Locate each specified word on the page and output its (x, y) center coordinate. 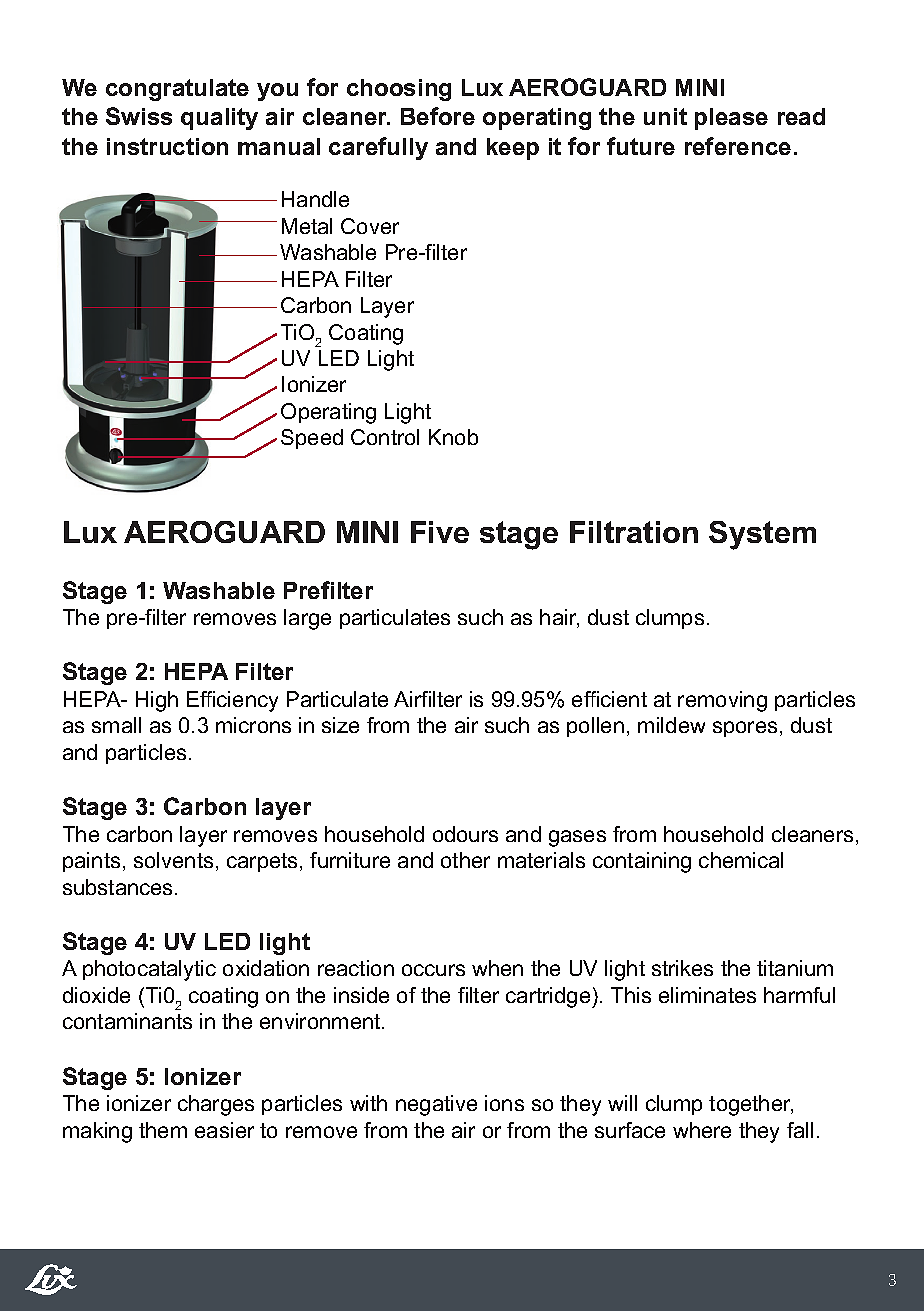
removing (722, 701)
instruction (167, 146)
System (762, 535)
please (731, 119)
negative (436, 1105)
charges (216, 1105)
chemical (741, 860)
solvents (173, 860)
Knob (453, 437)
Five (440, 532)
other (465, 860)
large (307, 619)
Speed (312, 439)
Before (438, 116)
